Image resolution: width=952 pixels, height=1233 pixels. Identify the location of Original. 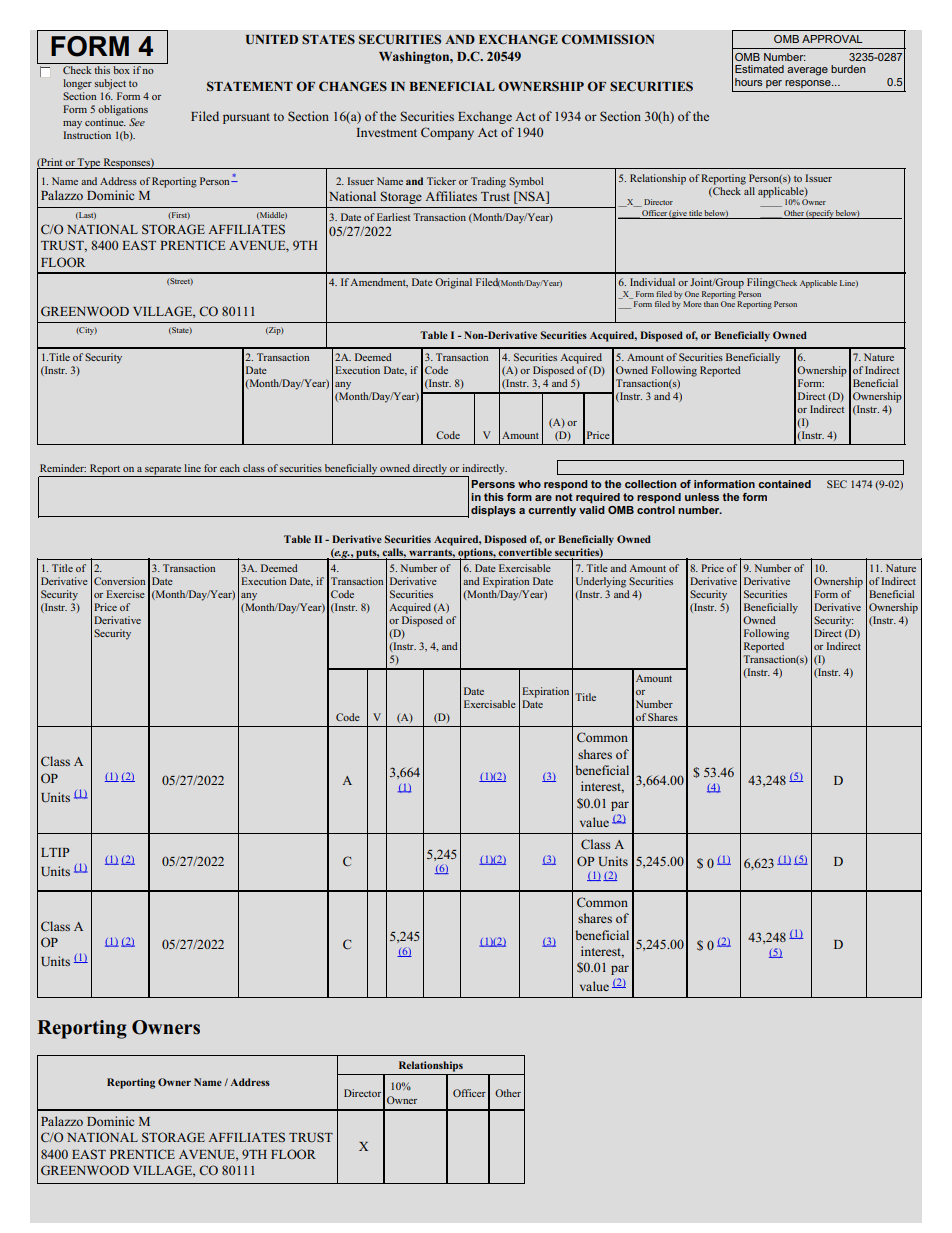
(453, 283).
